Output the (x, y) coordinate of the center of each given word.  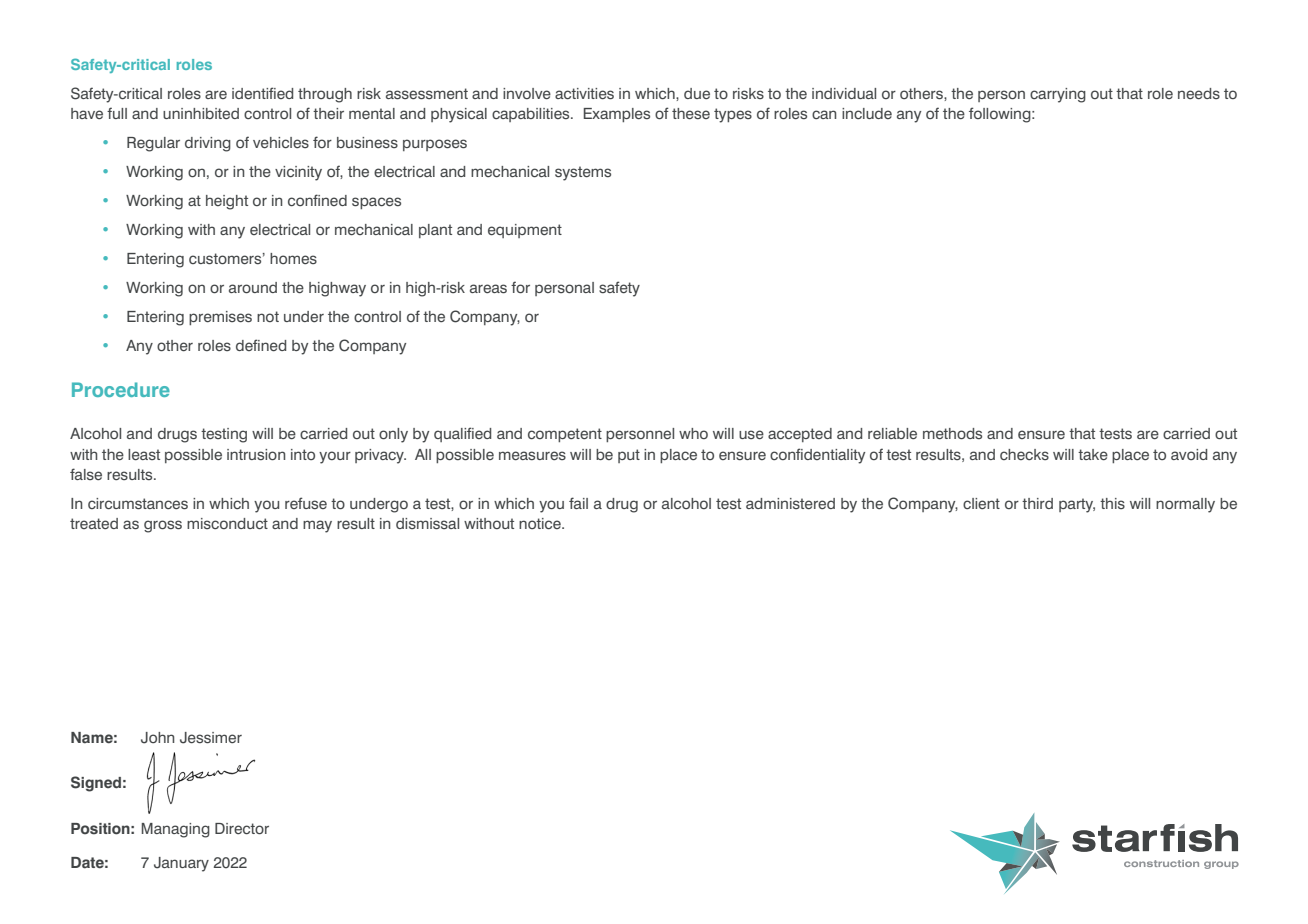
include (867, 113)
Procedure (121, 389)
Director (242, 828)
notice (541, 523)
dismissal (427, 524)
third (1037, 503)
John (158, 738)
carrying (1058, 95)
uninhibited (201, 113)
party (1077, 505)
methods (952, 434)
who (693, 433)
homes (293, 258)
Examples (617, 115)
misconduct (227, 523)
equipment (525, 231)
